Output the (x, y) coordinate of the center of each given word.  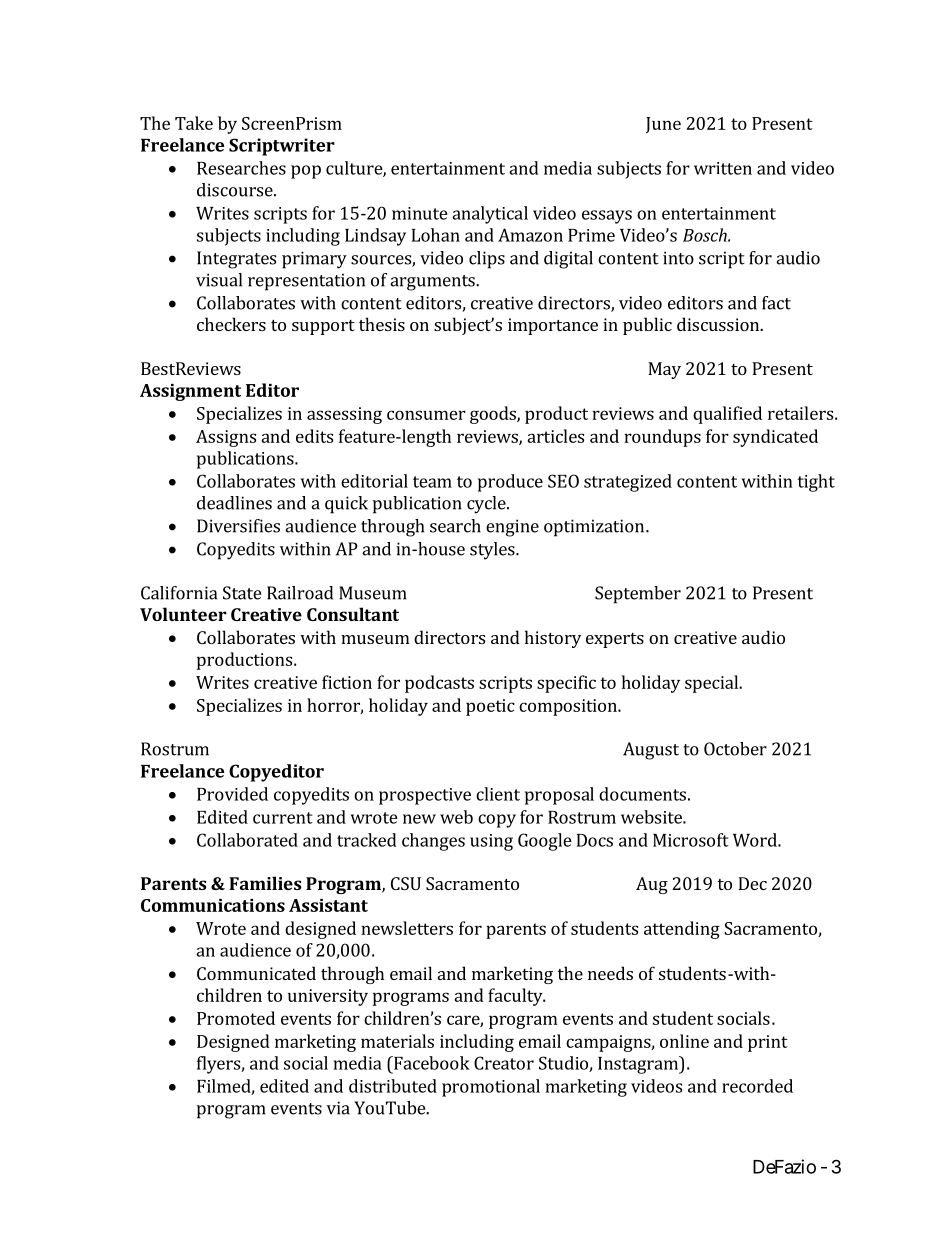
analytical (490, 215)
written (723, 168)
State (242, 593)
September (638, 595)
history (553, 639)
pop (306, 172)
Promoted (236, 1018)
